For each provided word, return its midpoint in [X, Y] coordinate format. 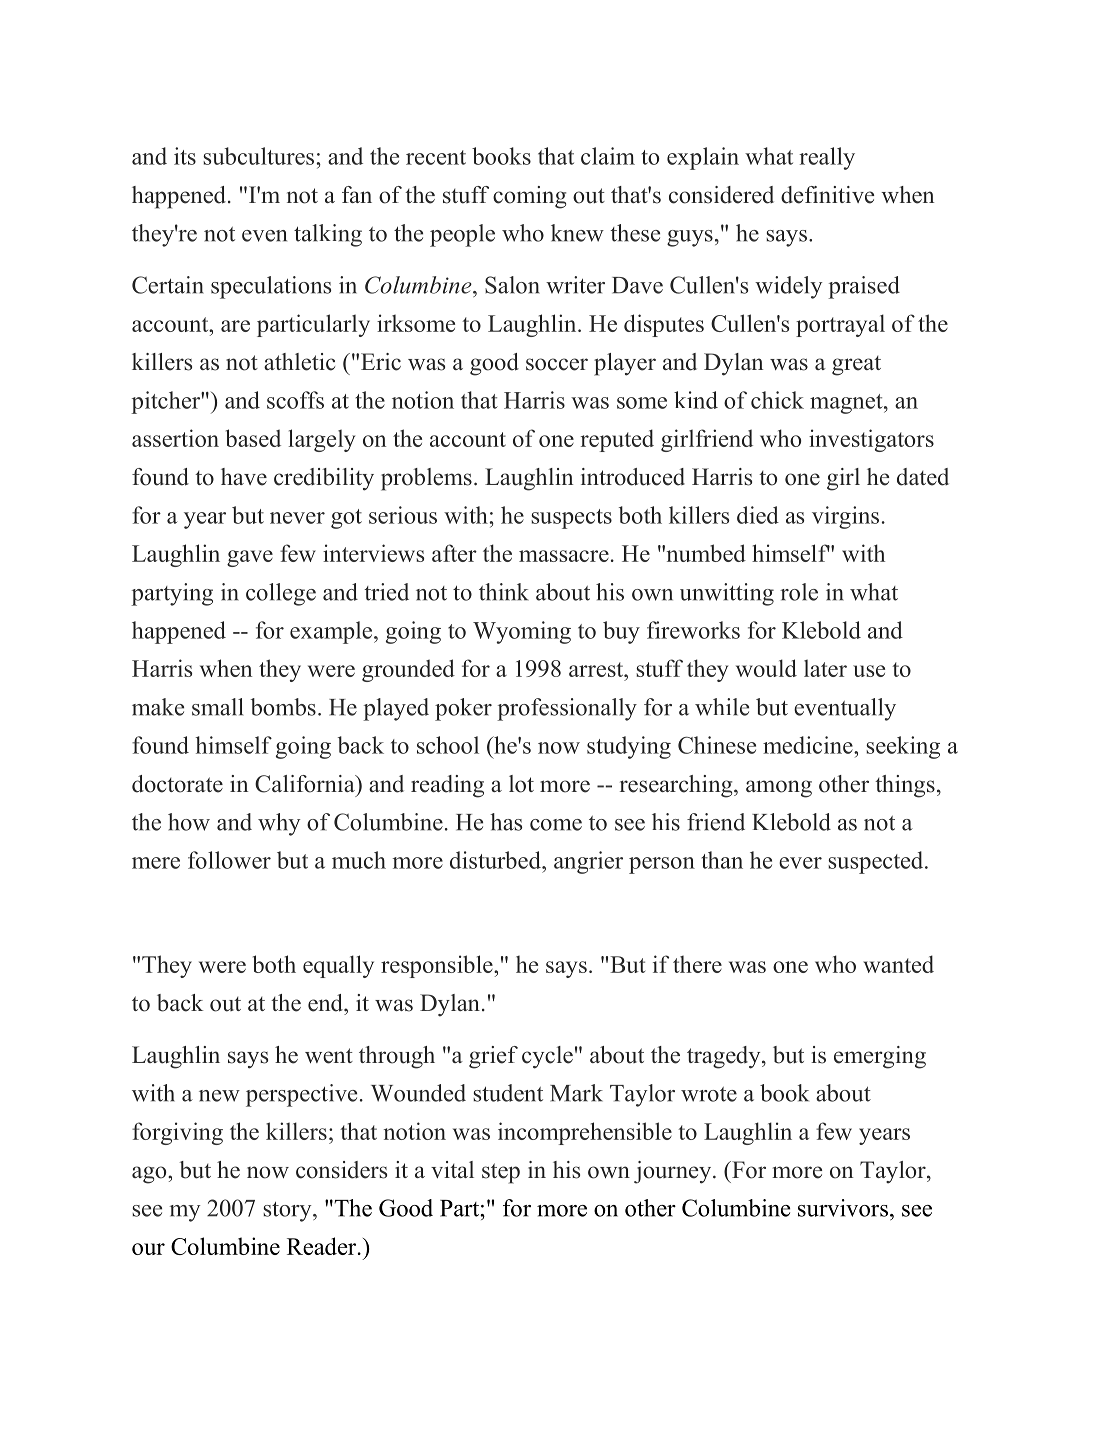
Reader [323, 1246]
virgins [845, 517]
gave [250, 558]
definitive [827, 195]
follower [229, 860]
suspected [877, 862]
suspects [571, 519]
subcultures [258, 156]
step [501, 1173]
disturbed [496, 860]
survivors [843, 1208]
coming [529, 197]
